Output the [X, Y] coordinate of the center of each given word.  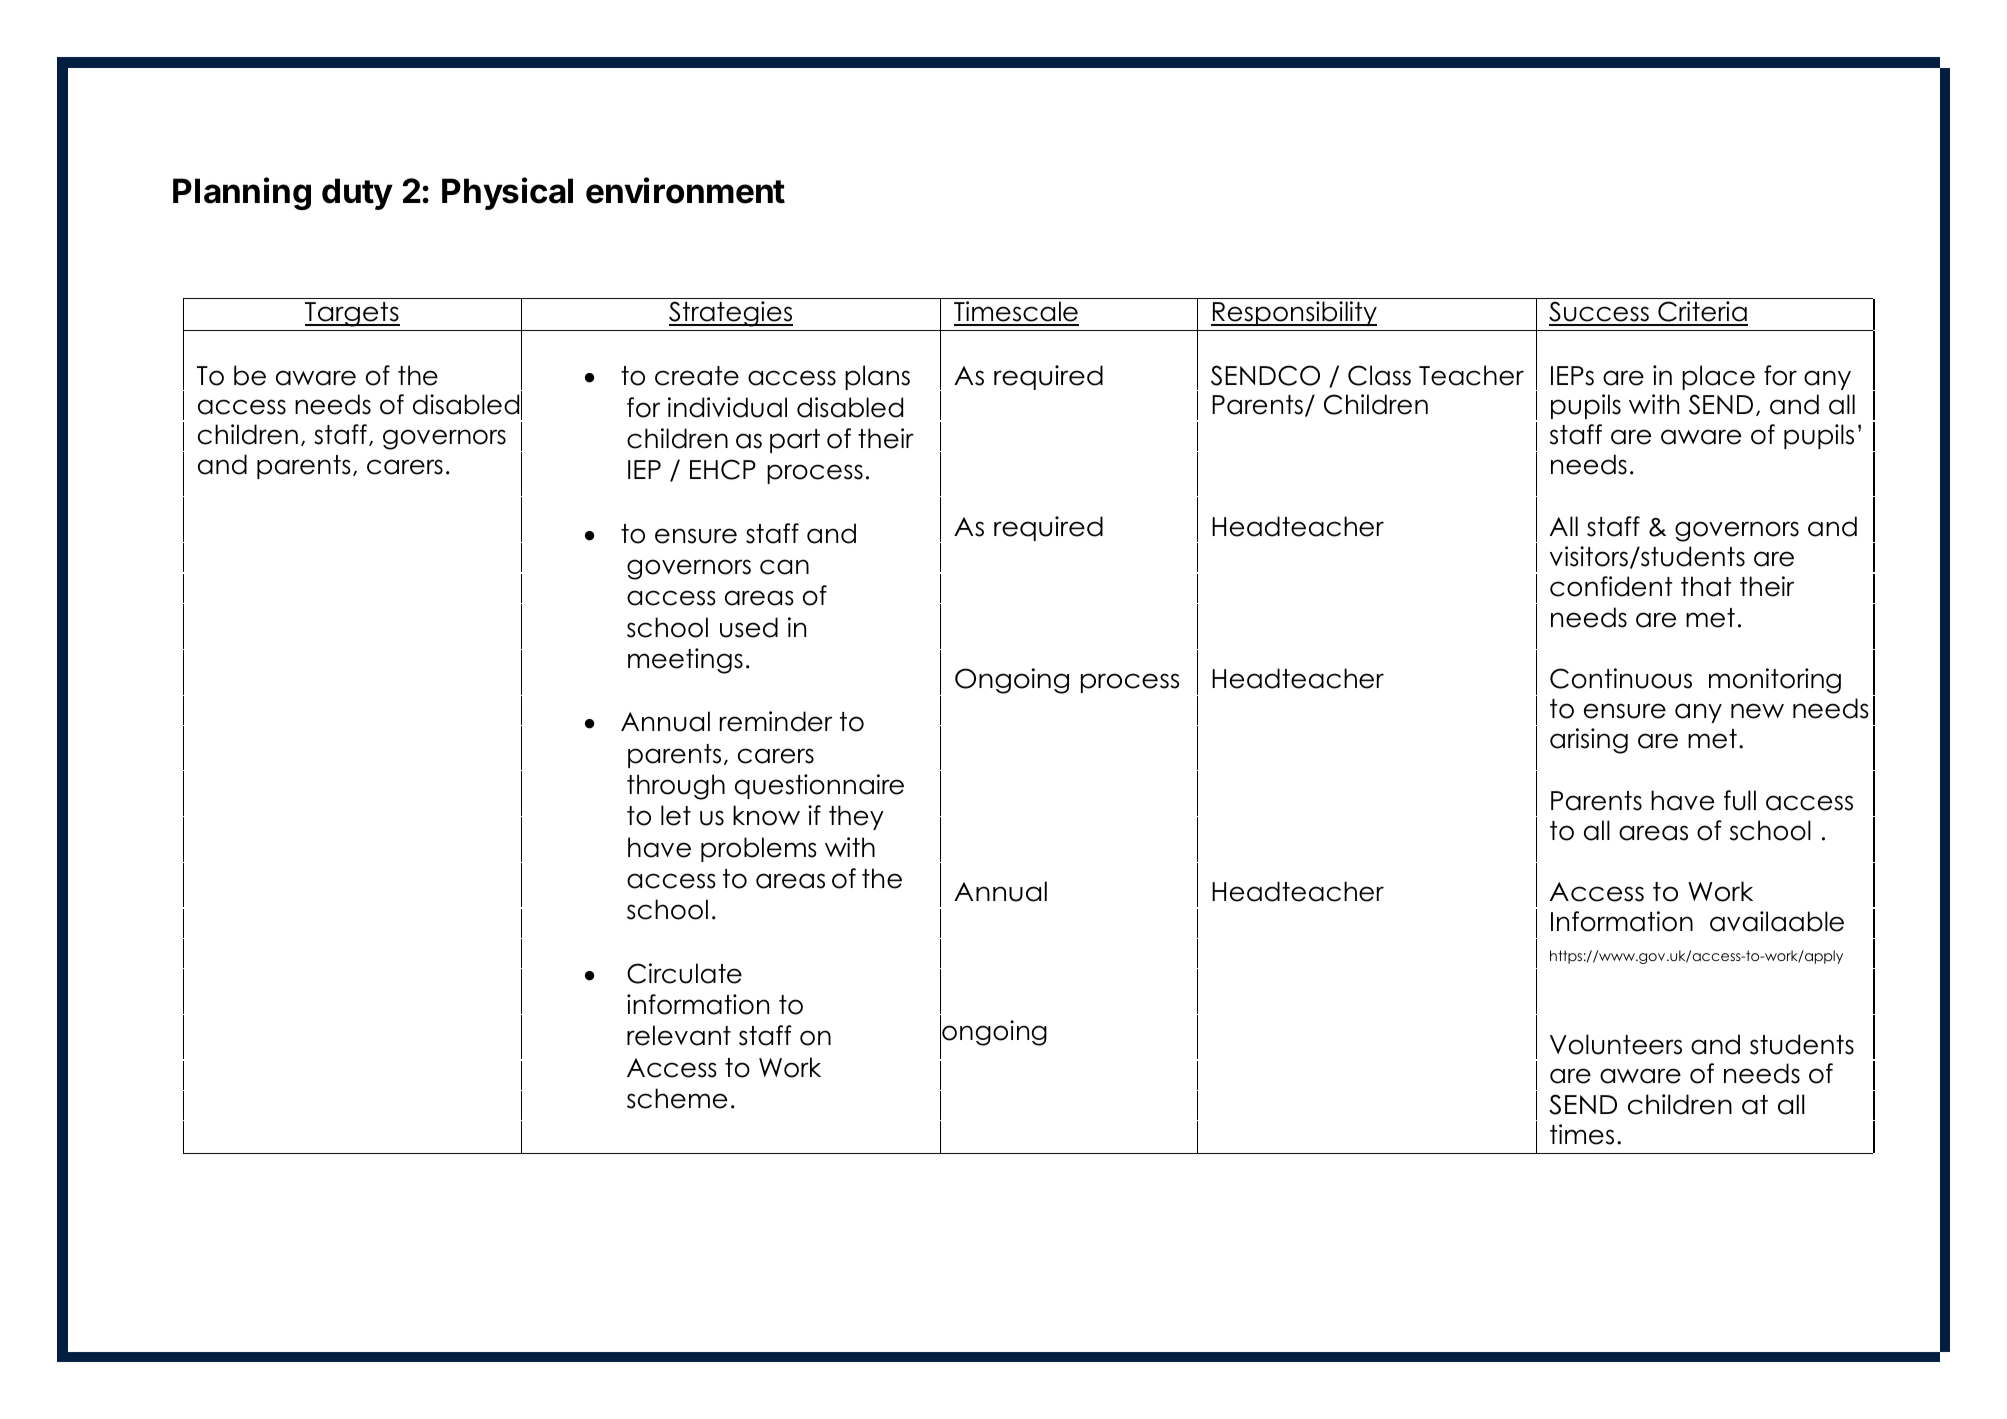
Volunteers [1616, 1044]
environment [685, 190]
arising [1589, 741]
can [784, 567]
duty [357, 194]
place [1718, 377]
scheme [677, 1098]
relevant [679, 1035]
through [676, 787]
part [795, 441]
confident [1611, 586]
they [856, 817]
